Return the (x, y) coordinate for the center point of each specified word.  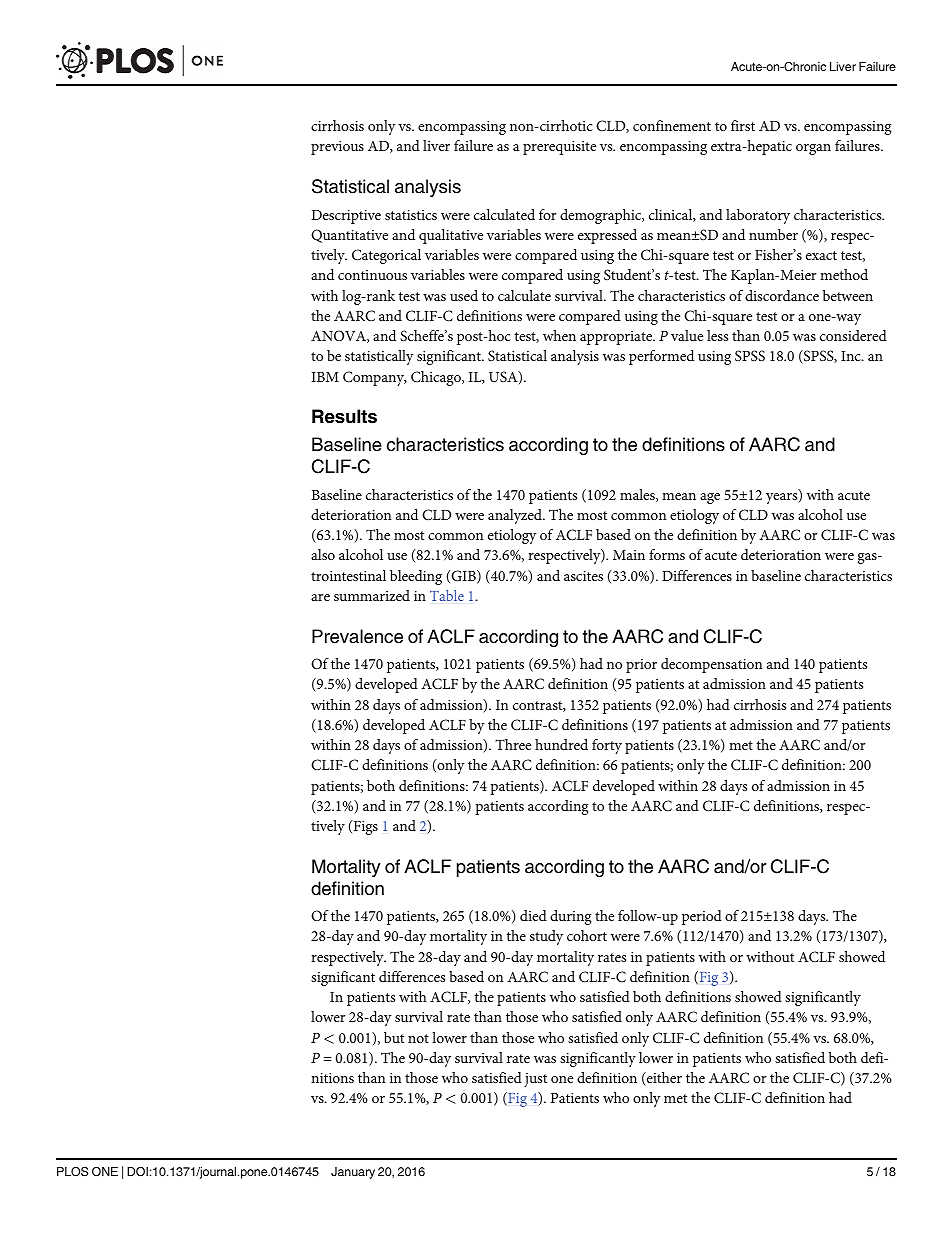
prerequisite (559, 148)
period (702, 917)
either (663, 1079)
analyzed (516, 516)
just (535, 1080)
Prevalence (357, 636)
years (783, 498)
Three (513, 744)
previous (337, 148)
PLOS (72, 1172)
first (743, 125)
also (323, 554)
